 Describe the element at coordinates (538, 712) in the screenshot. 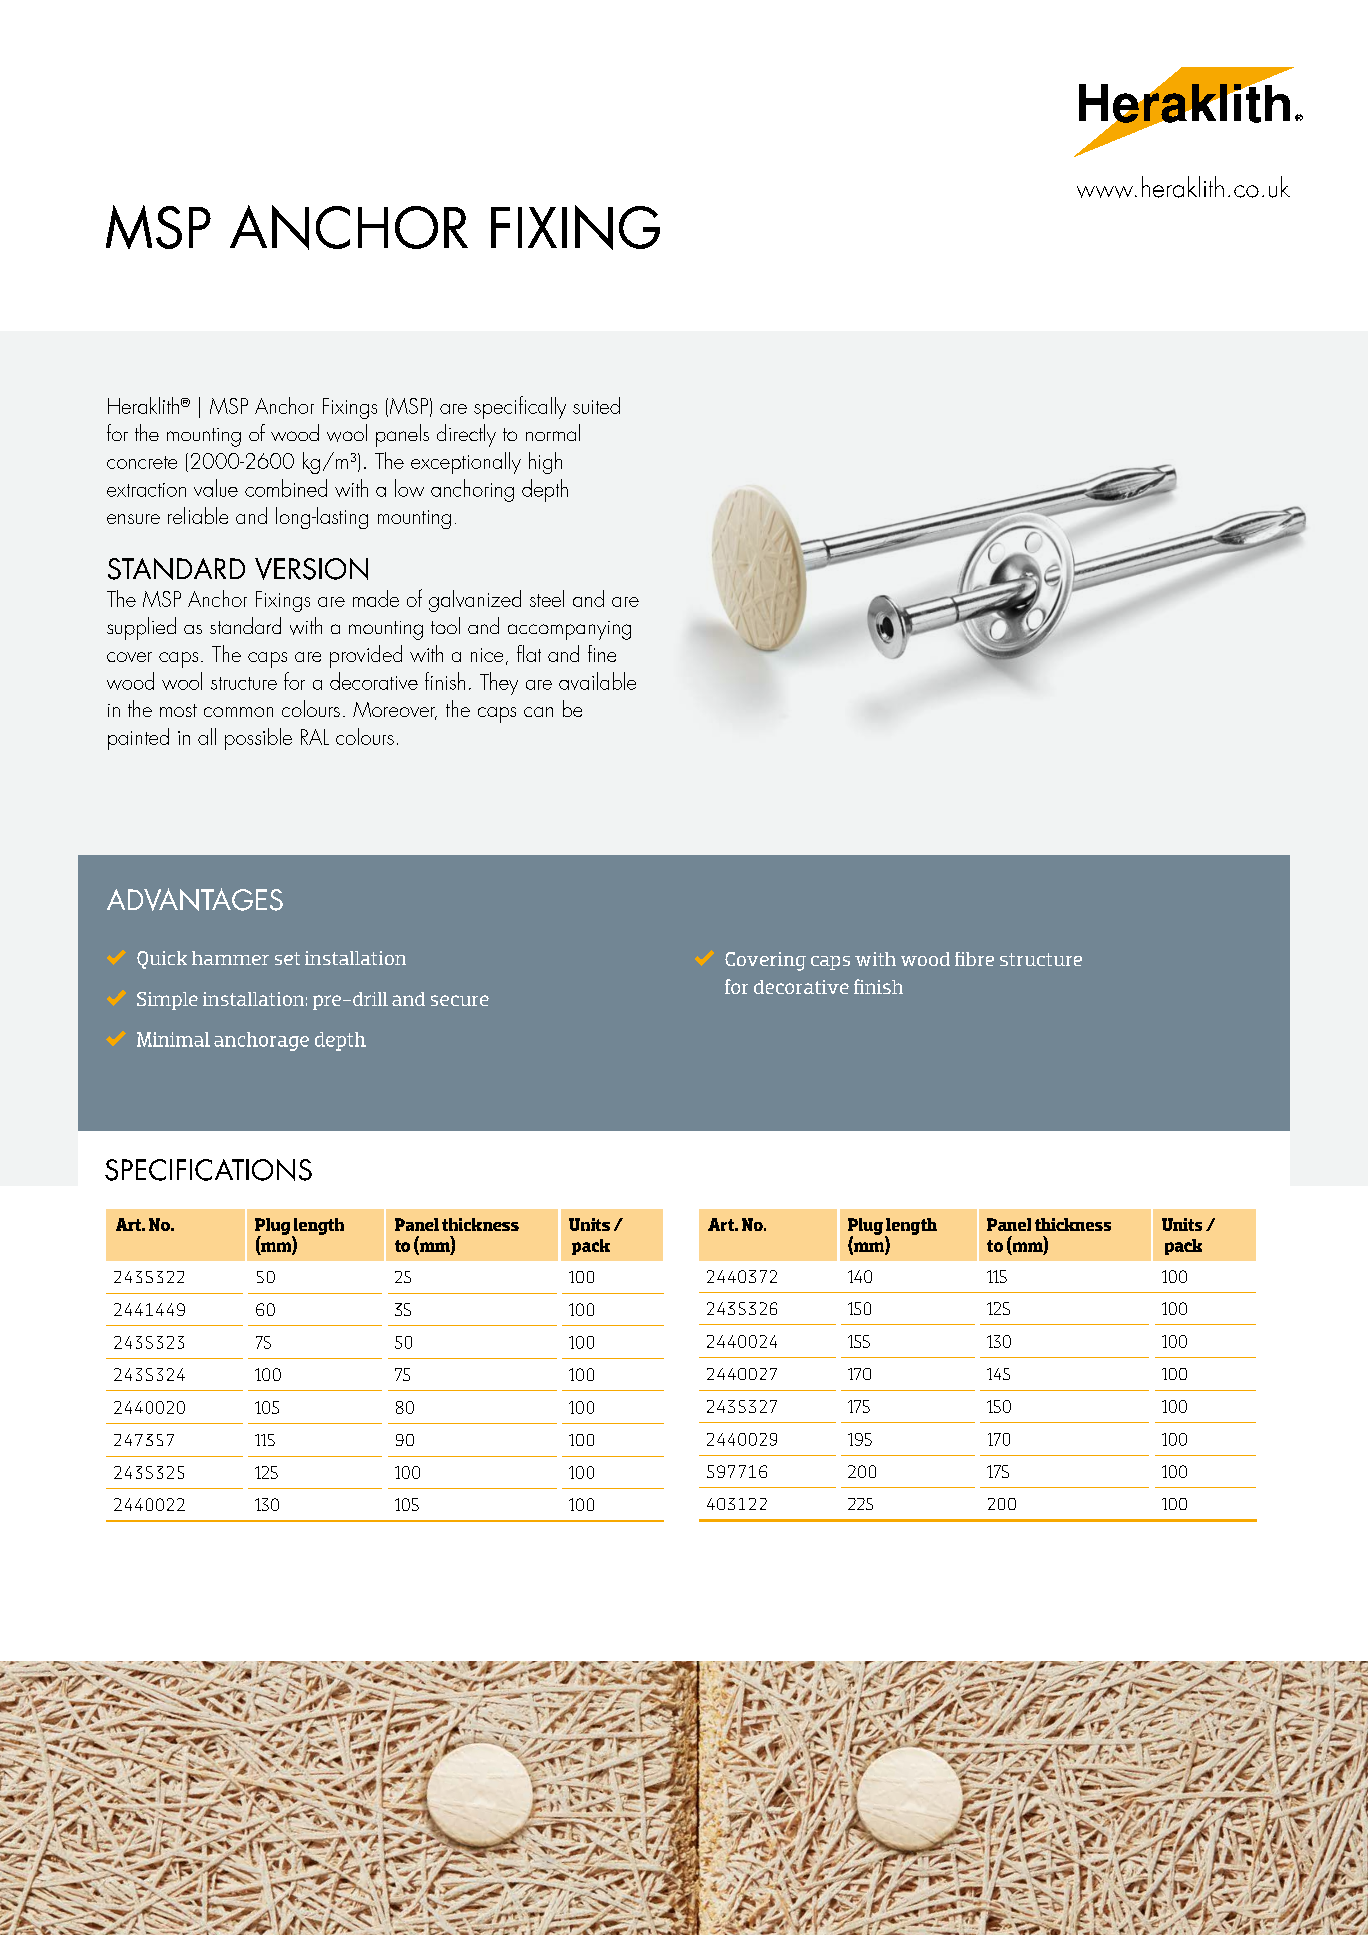

I see `can` at that location.
